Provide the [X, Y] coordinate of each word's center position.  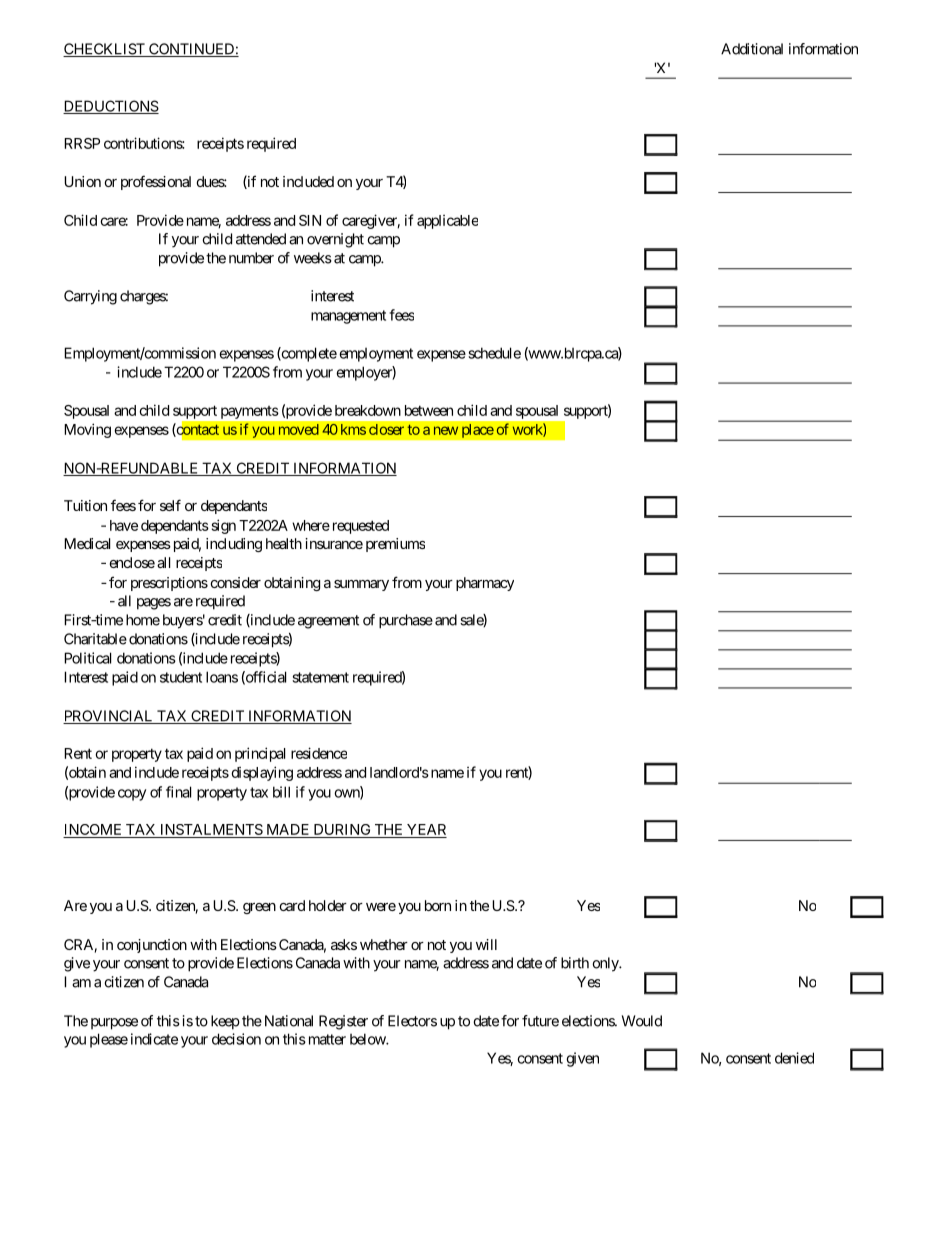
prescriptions [169, 584]
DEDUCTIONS [111, 107]
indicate [154, 1039]
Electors [412, 1021]
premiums [395, 545]
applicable [447, 222]
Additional [752, 49]
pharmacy [485, 584]
